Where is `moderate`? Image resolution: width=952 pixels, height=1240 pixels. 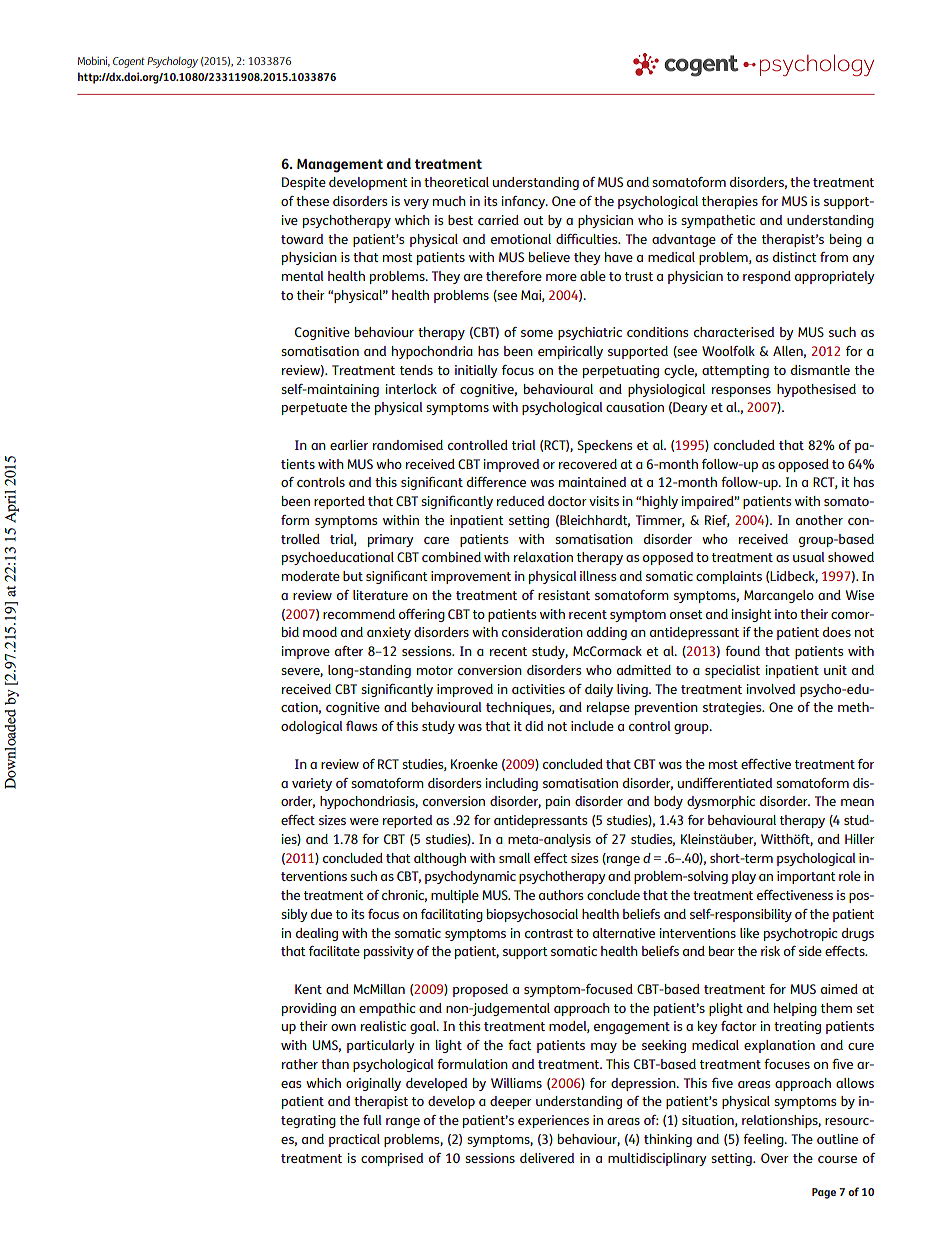 moderate is located at coordinates (311, 576).
